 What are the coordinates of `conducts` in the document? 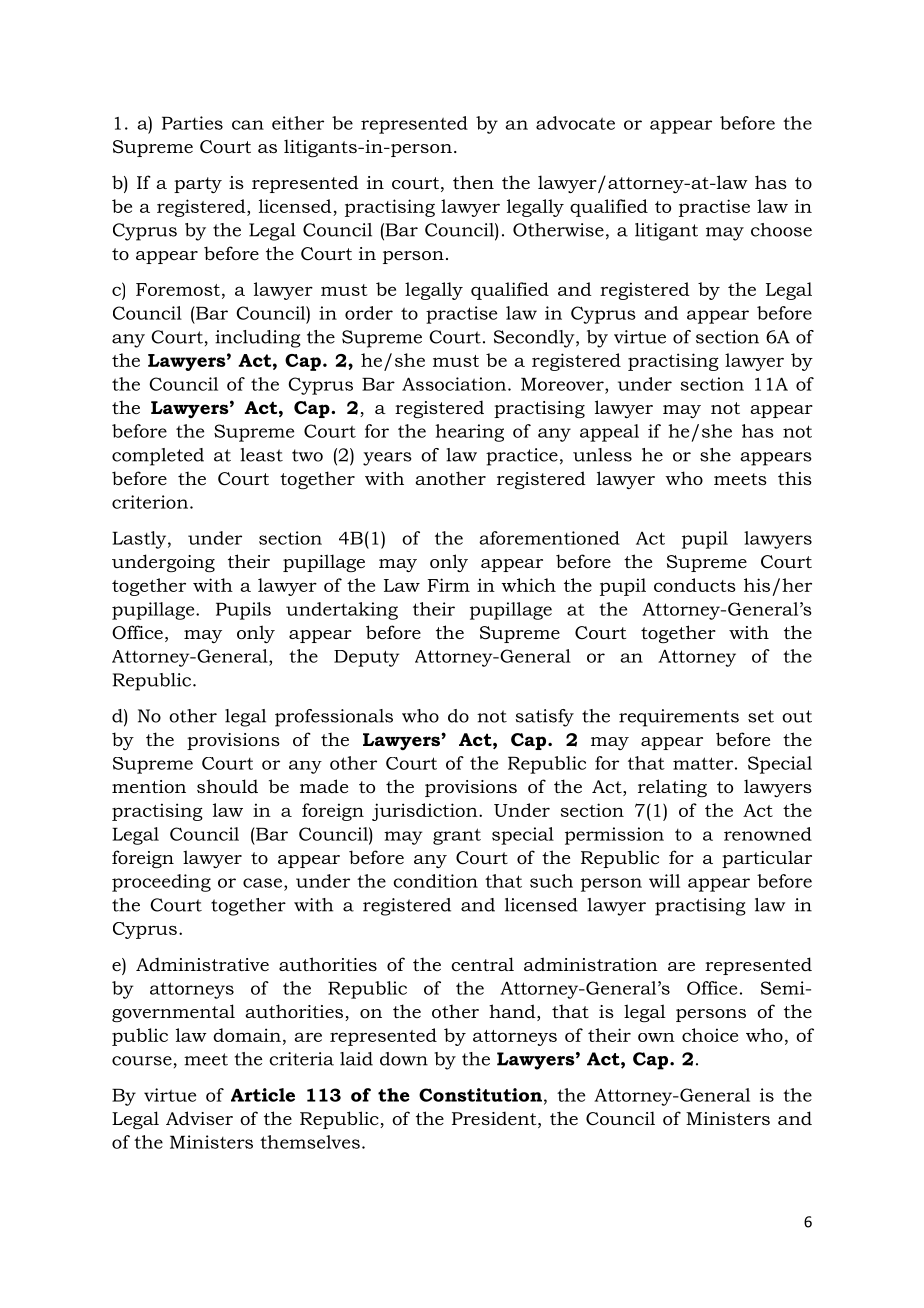 It's located at (695, 585).
